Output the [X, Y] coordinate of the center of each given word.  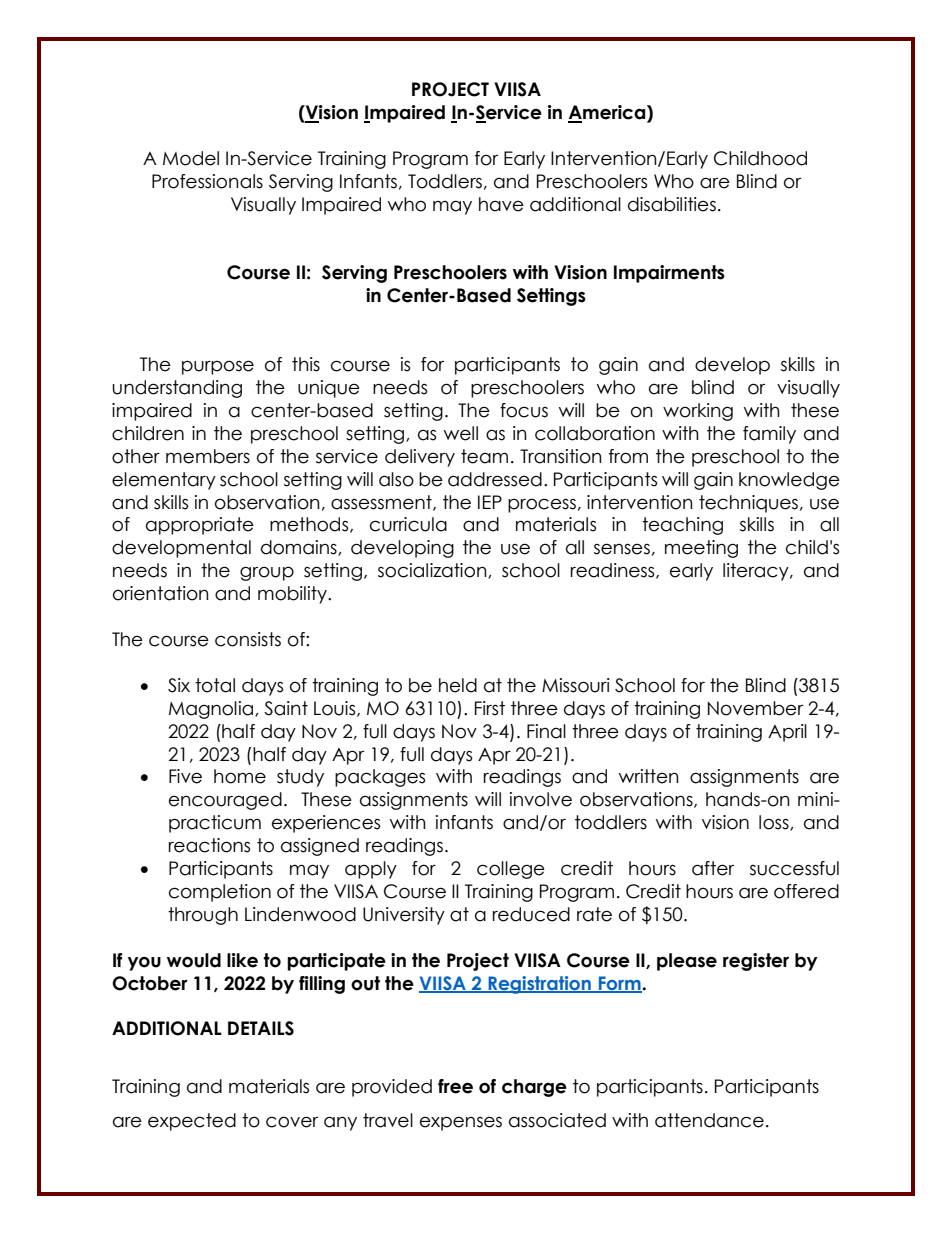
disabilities [672, 204]
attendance [709, 1120]
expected [192, 1122]
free [455, 1086]
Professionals [207, 181]
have [501, 204]
